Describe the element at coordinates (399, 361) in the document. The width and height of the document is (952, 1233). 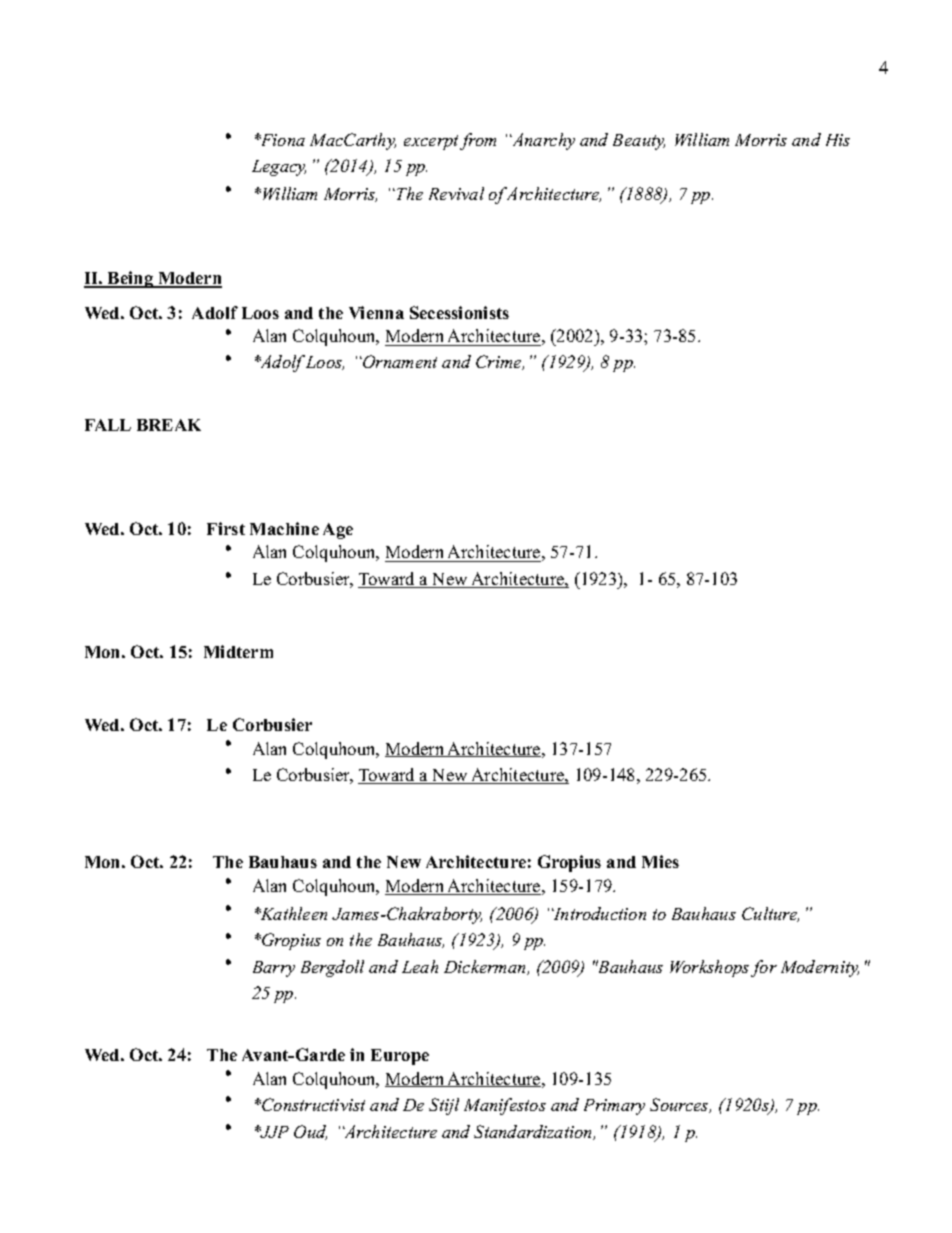
I see `Ornament` at that location.
